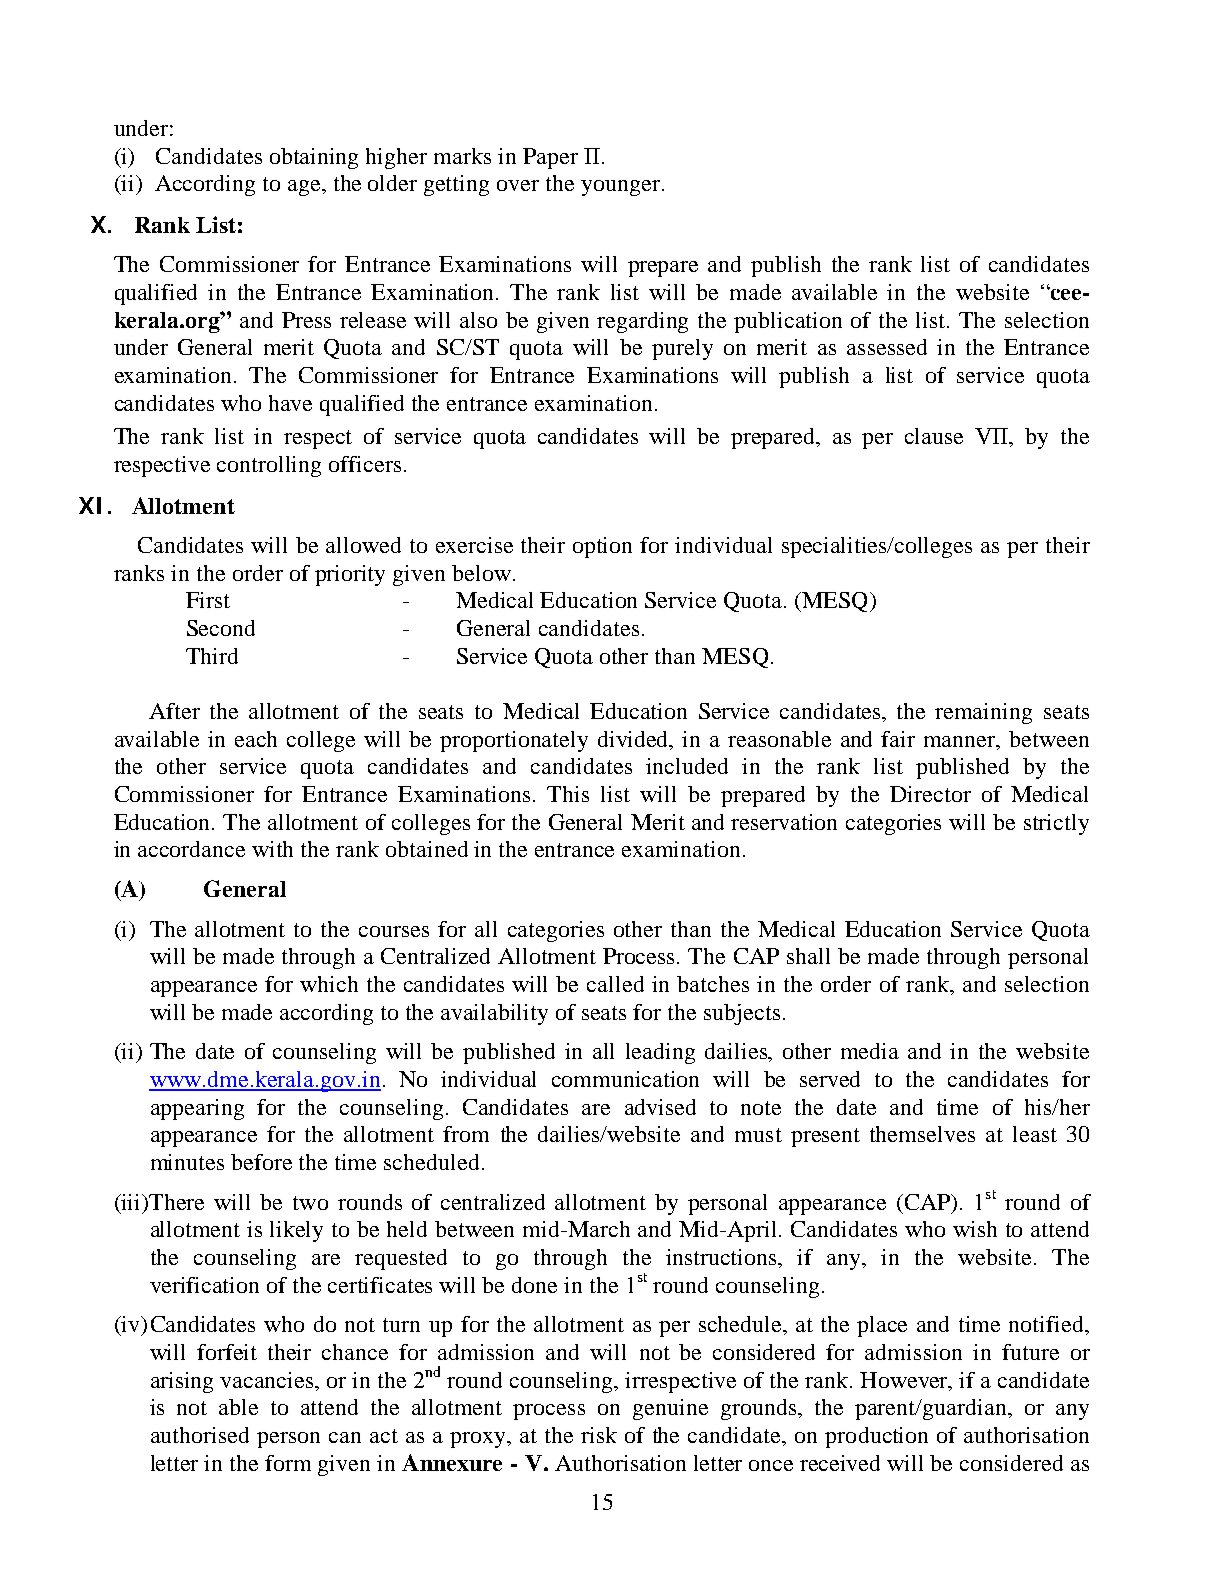  What do you see at coordinates (887, 347) in the image?
I see `assessed` at bounding box center [887, 347].
